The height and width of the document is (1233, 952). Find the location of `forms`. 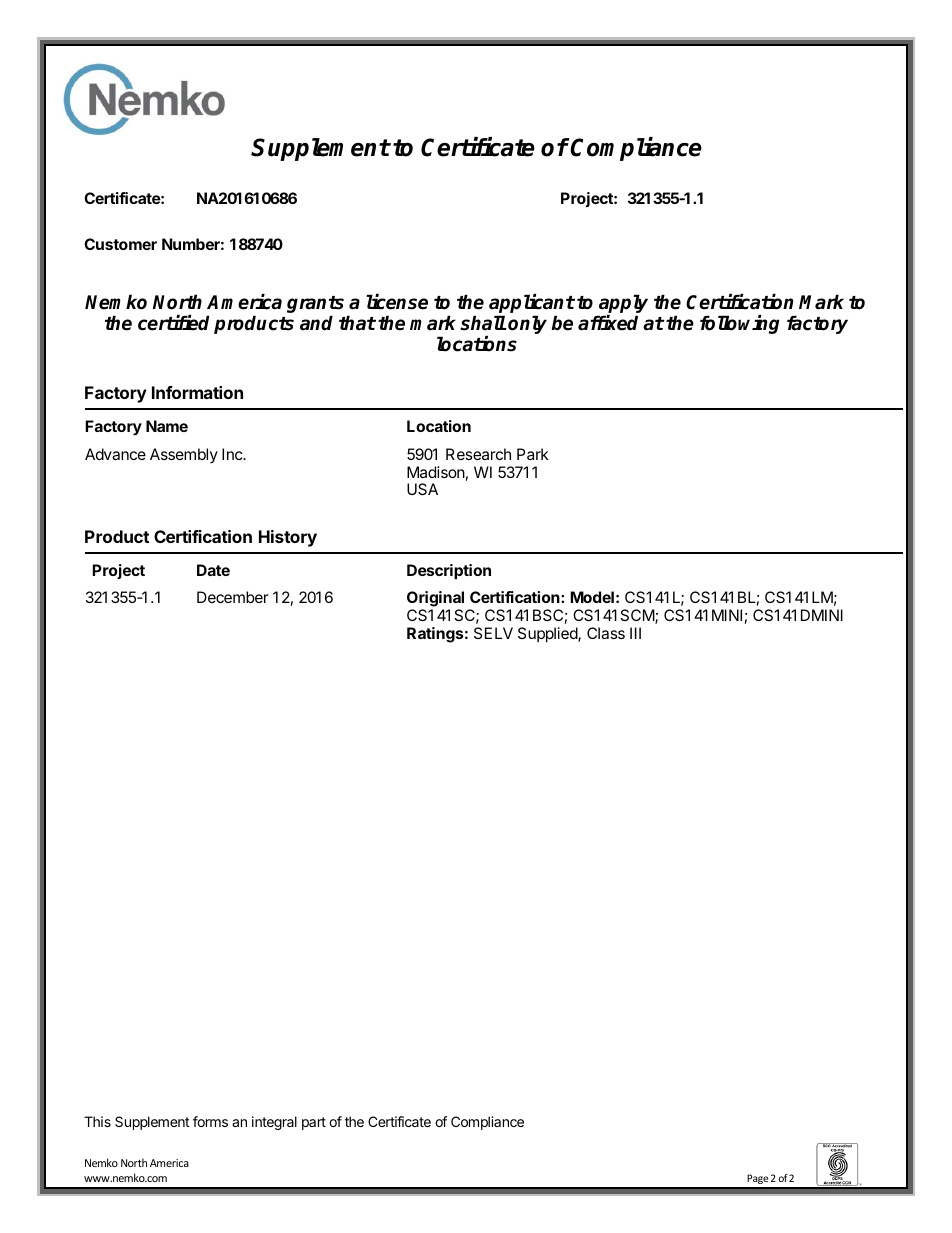

forms is located at coordinates (210, 1121).
